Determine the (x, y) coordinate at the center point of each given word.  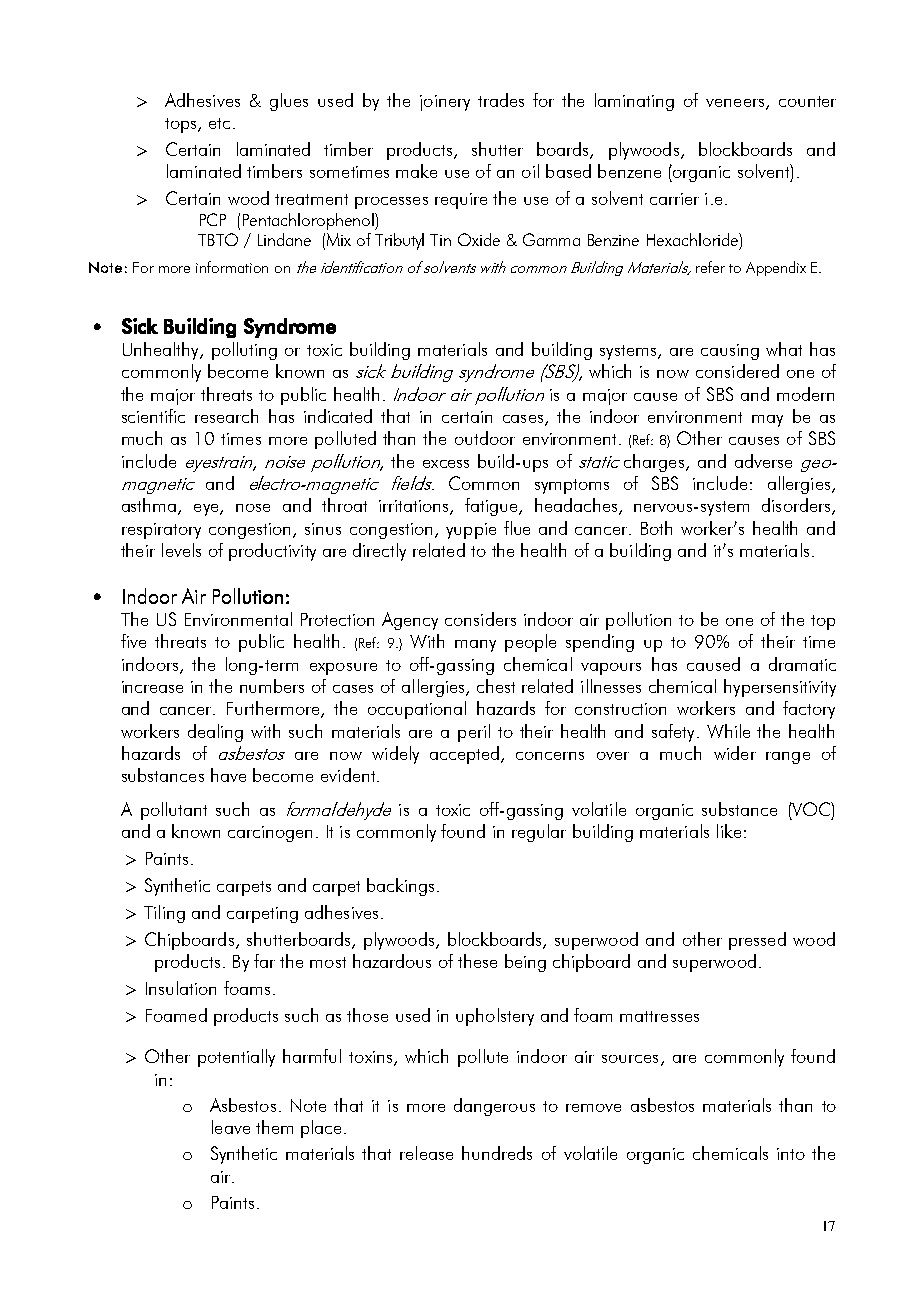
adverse (763, 461)
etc (219, 123)
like (729, 831)
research (226, 416)
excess (446, 464)
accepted (466, 755)
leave (231, 1127)
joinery (445, 103)
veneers (736, 104)
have (228, 775)
